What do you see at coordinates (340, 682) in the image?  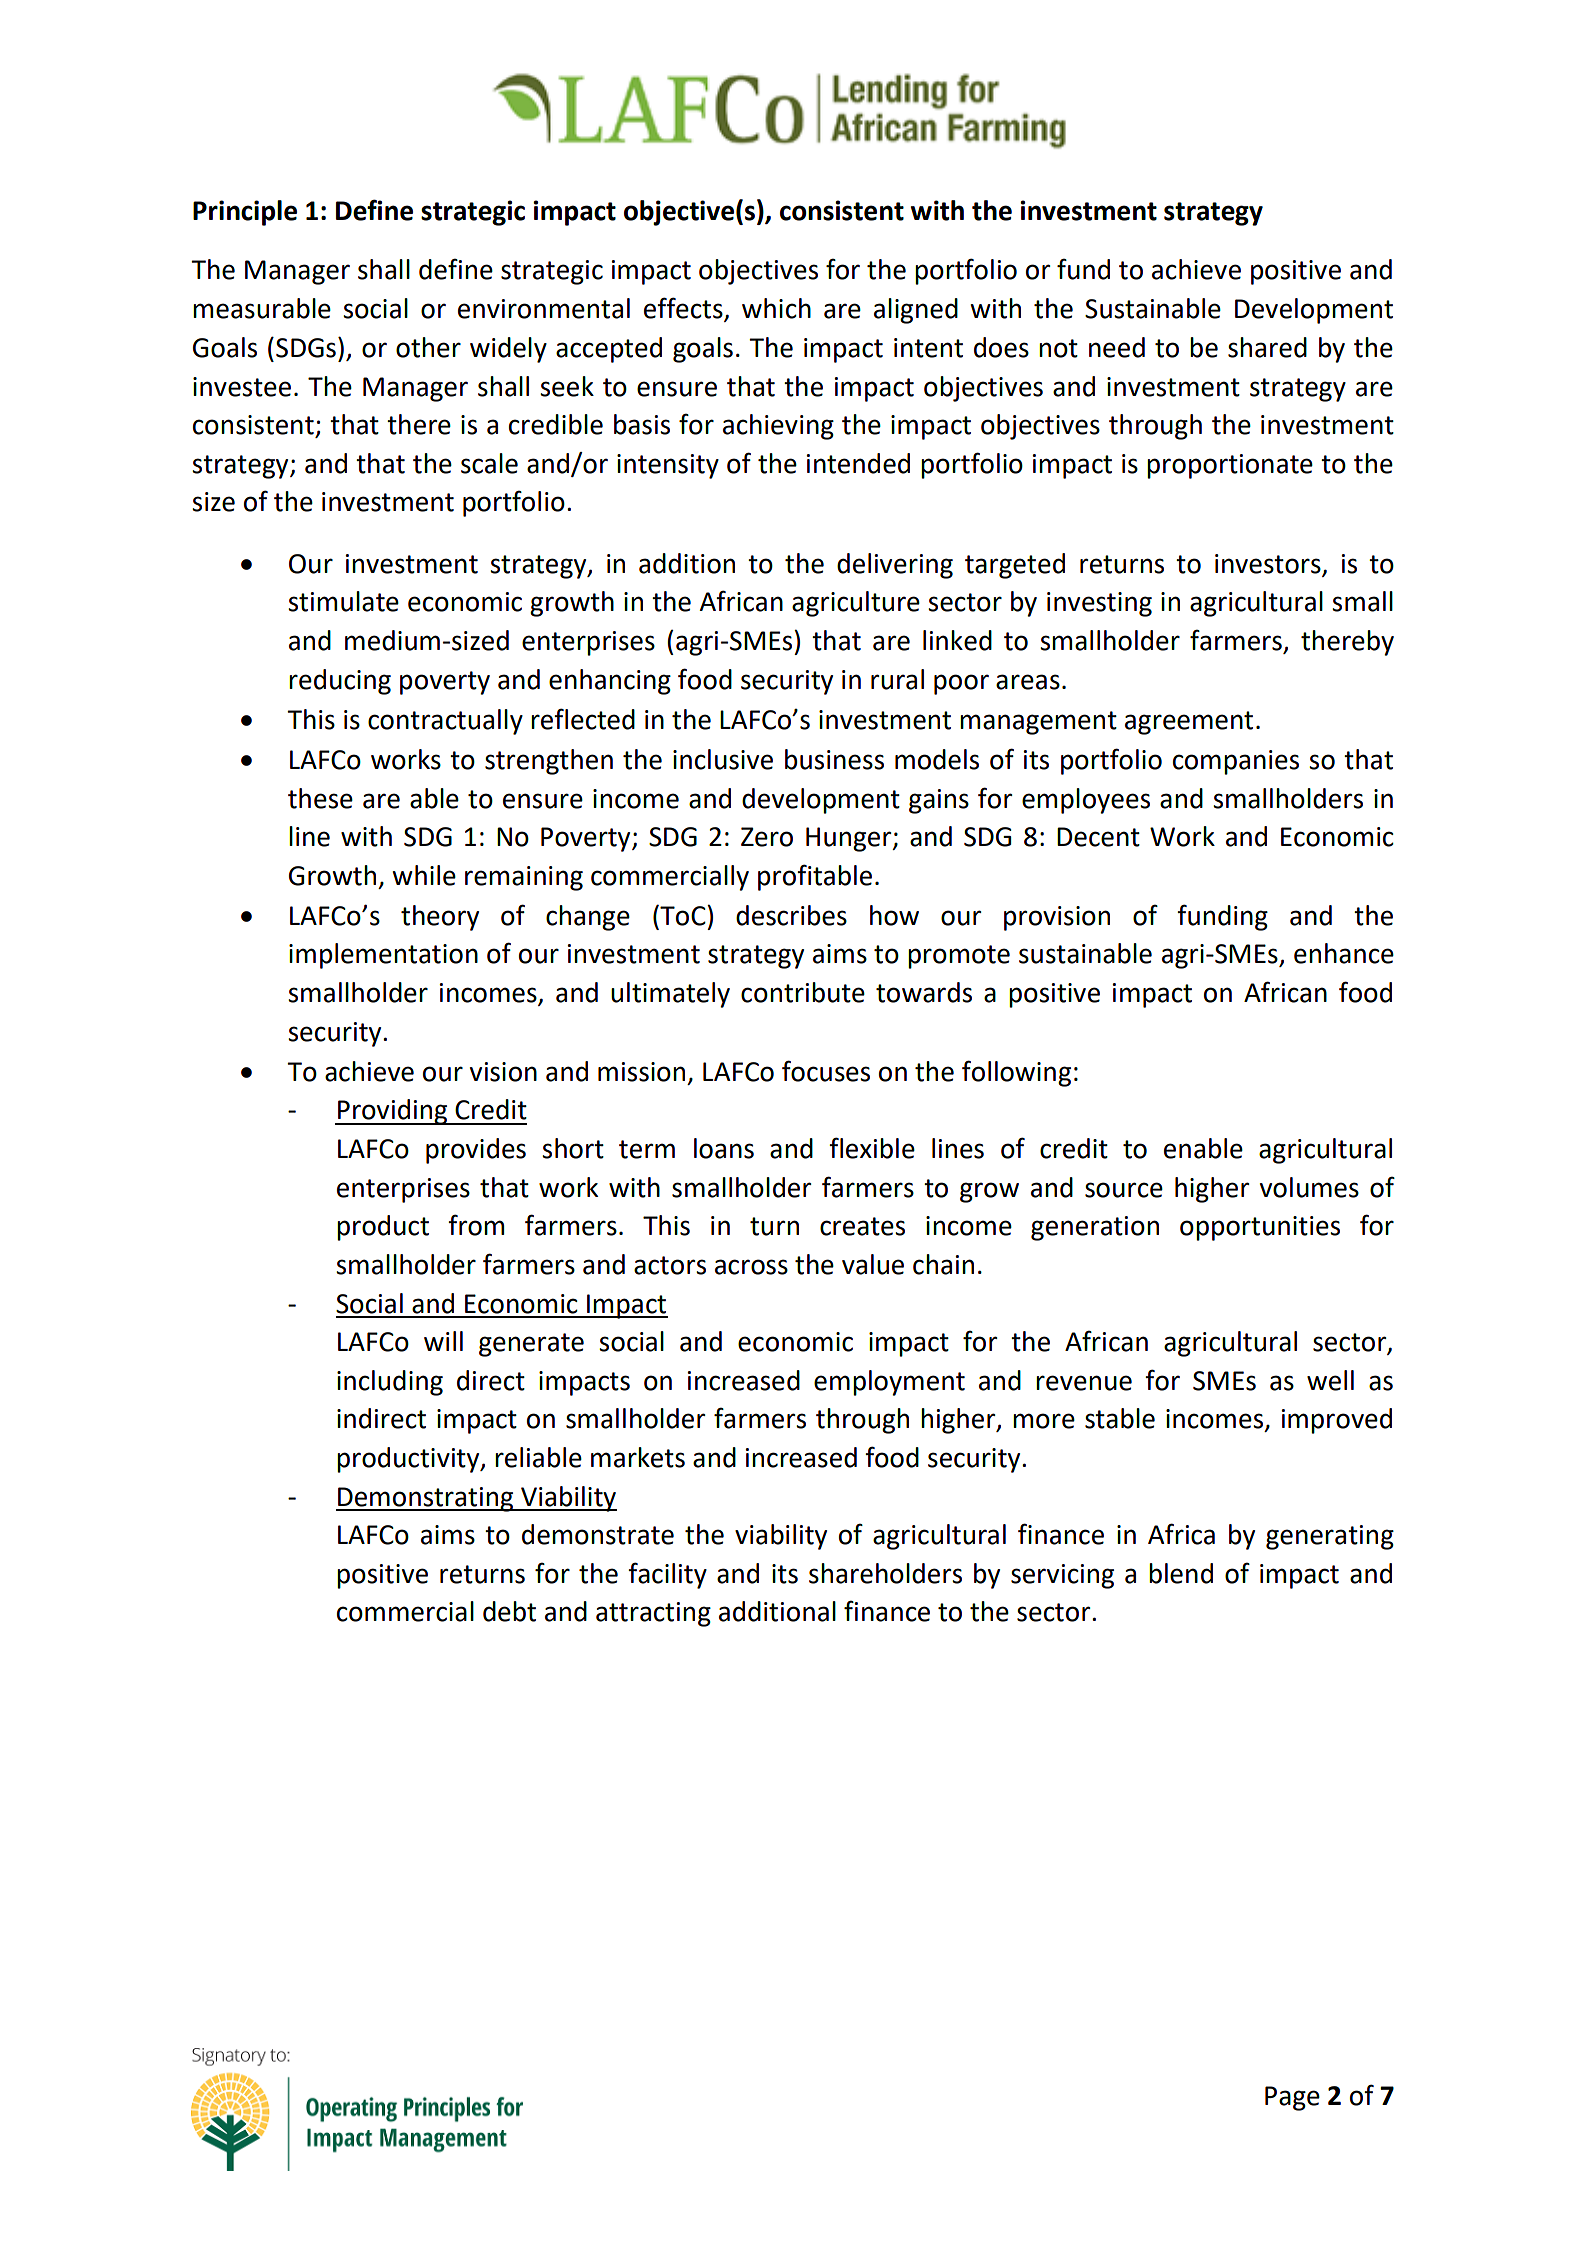 I see `reducing` at bounding box center [340, 682].
